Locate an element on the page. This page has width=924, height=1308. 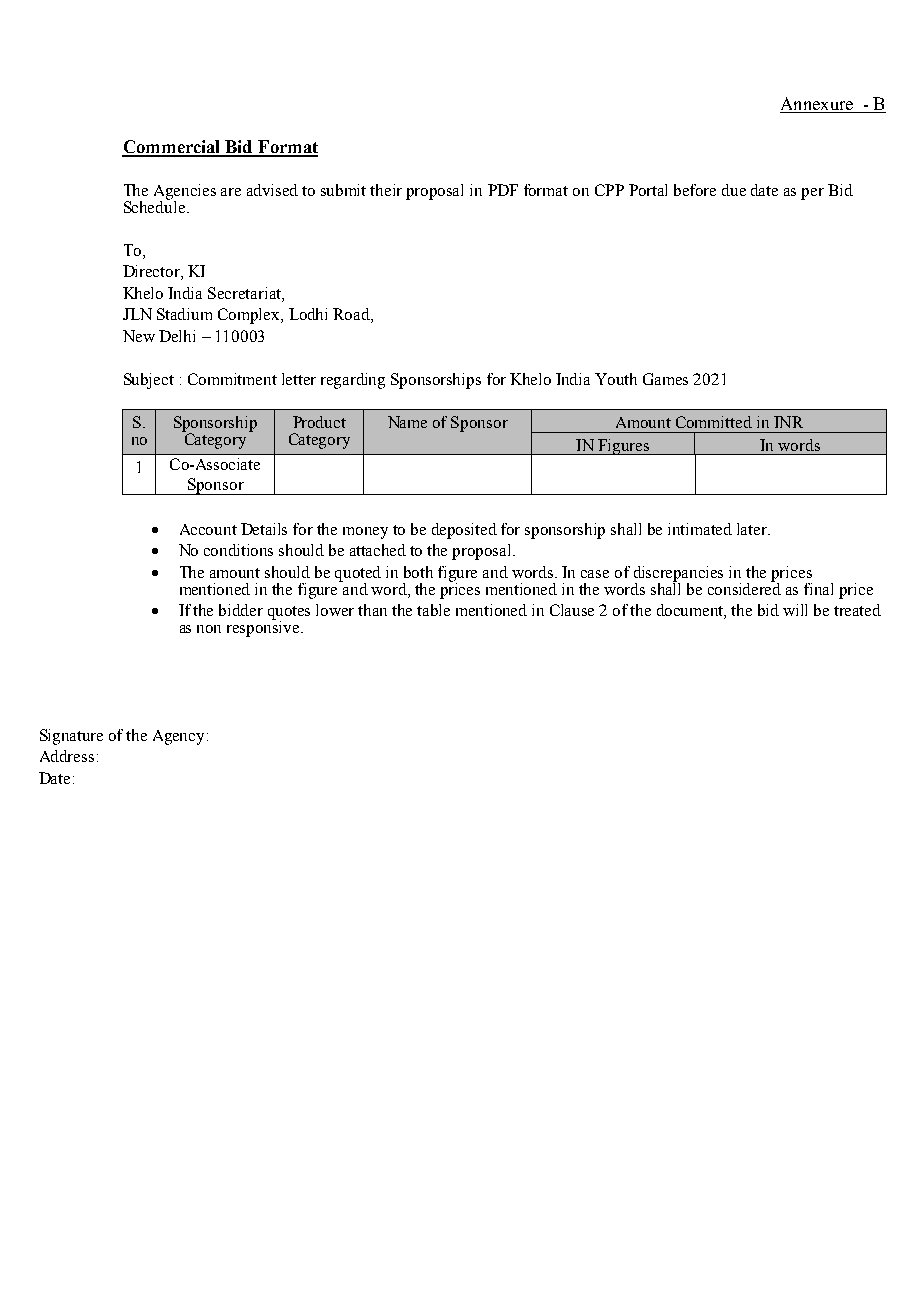
Account is located at coordinates (208, 529).
